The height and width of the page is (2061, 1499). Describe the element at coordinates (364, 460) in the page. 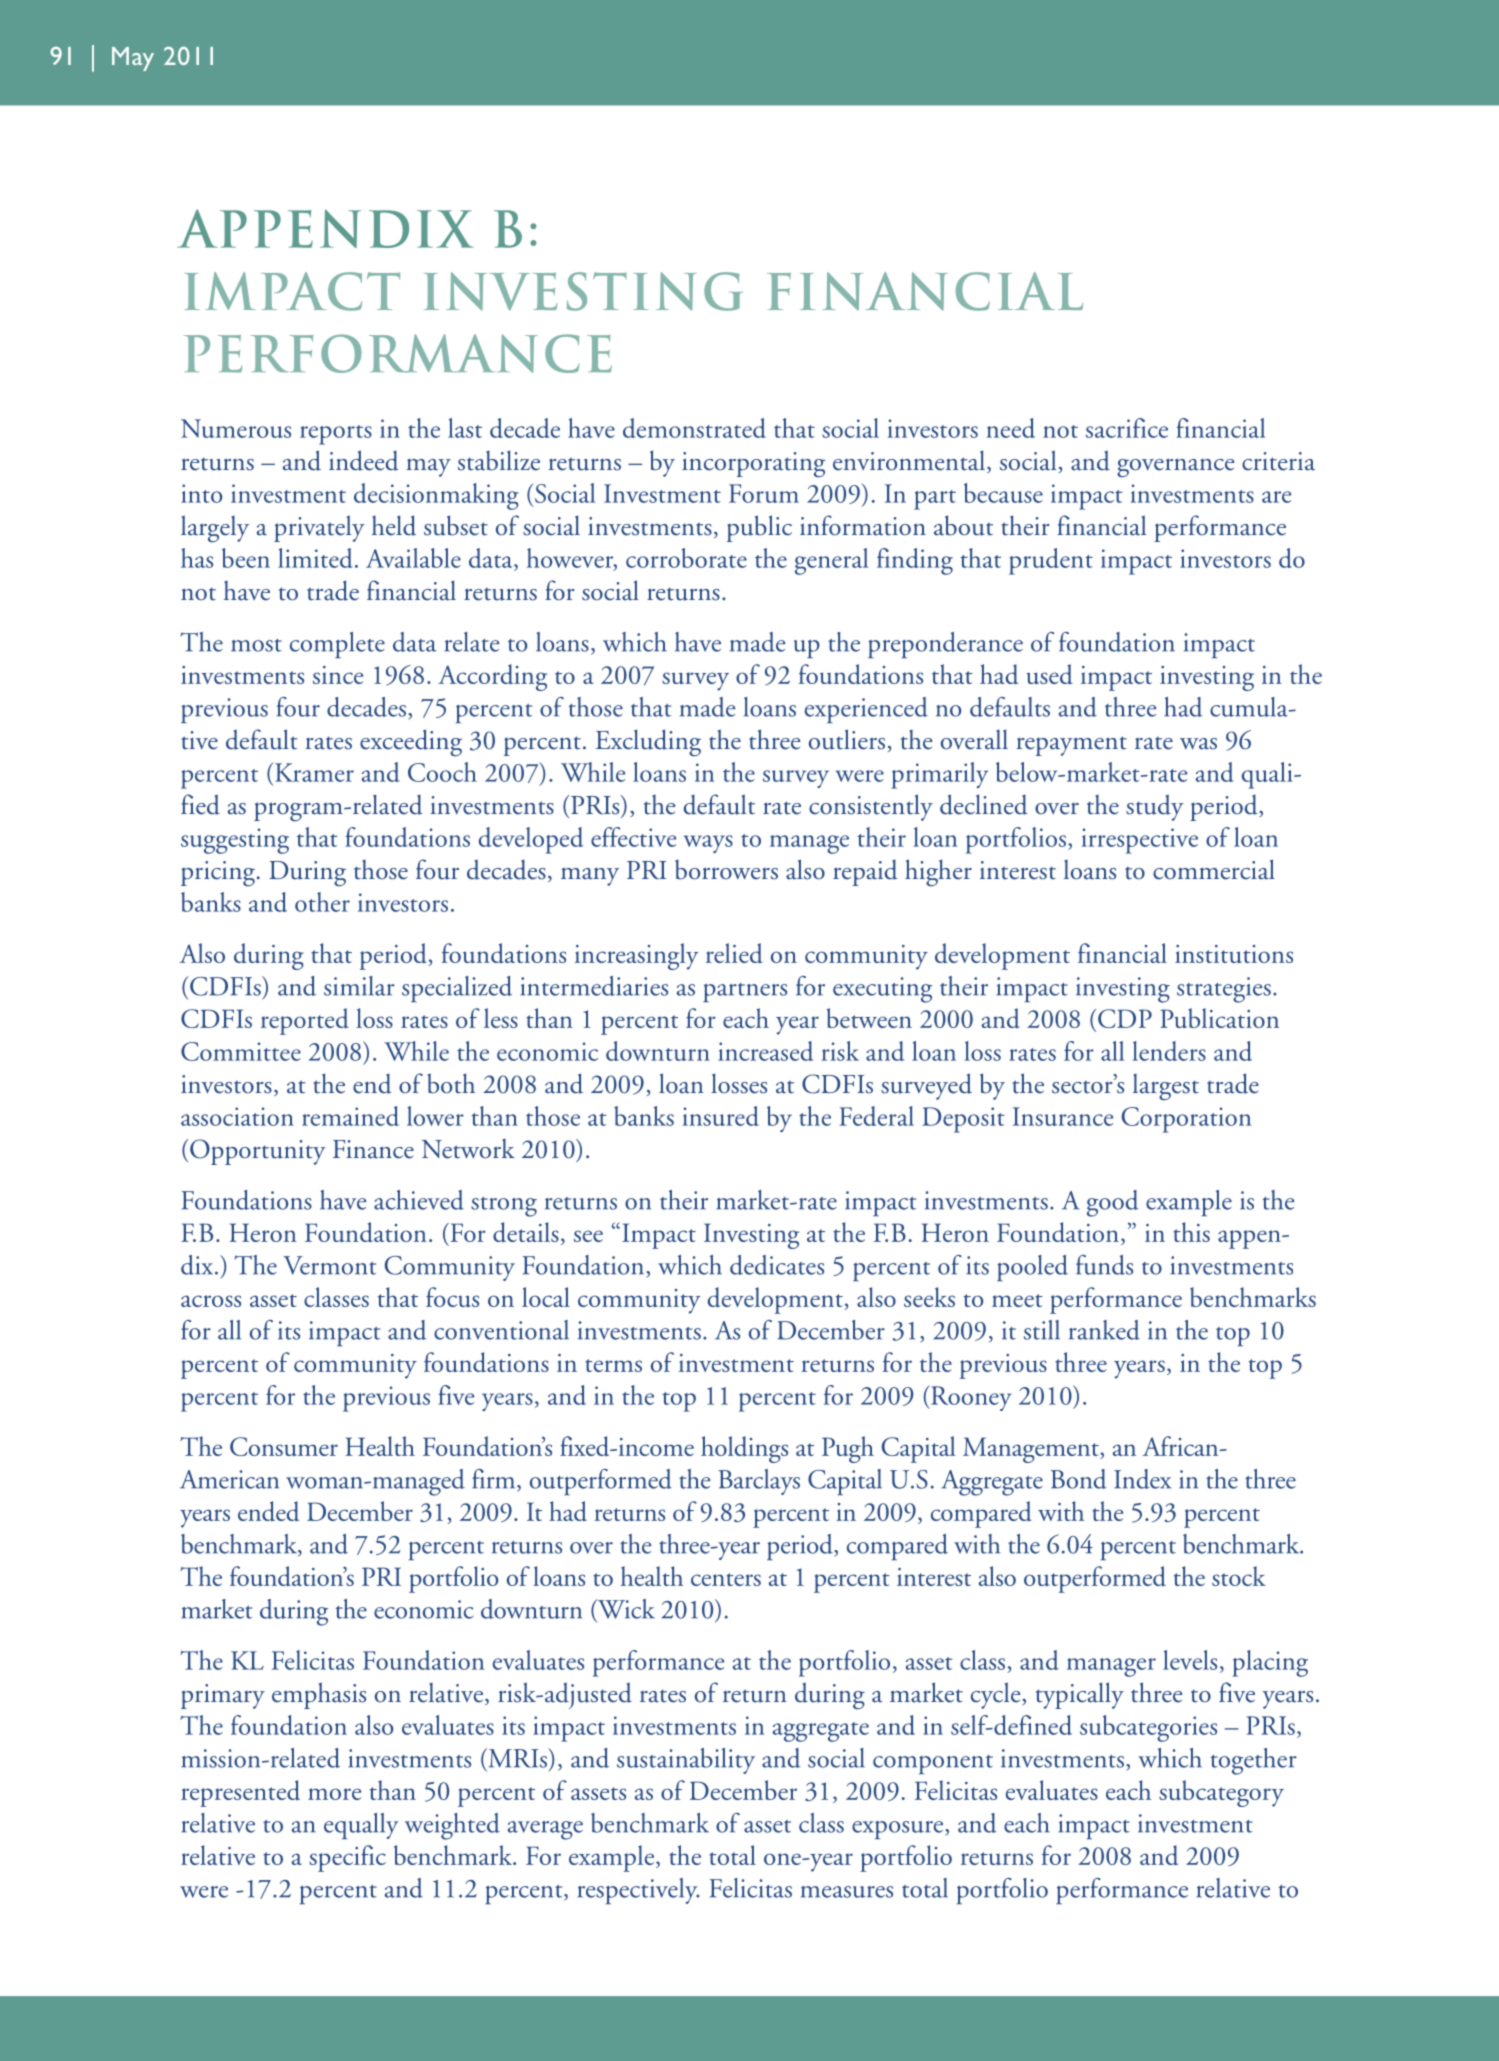

I see `indeed` at that location.
